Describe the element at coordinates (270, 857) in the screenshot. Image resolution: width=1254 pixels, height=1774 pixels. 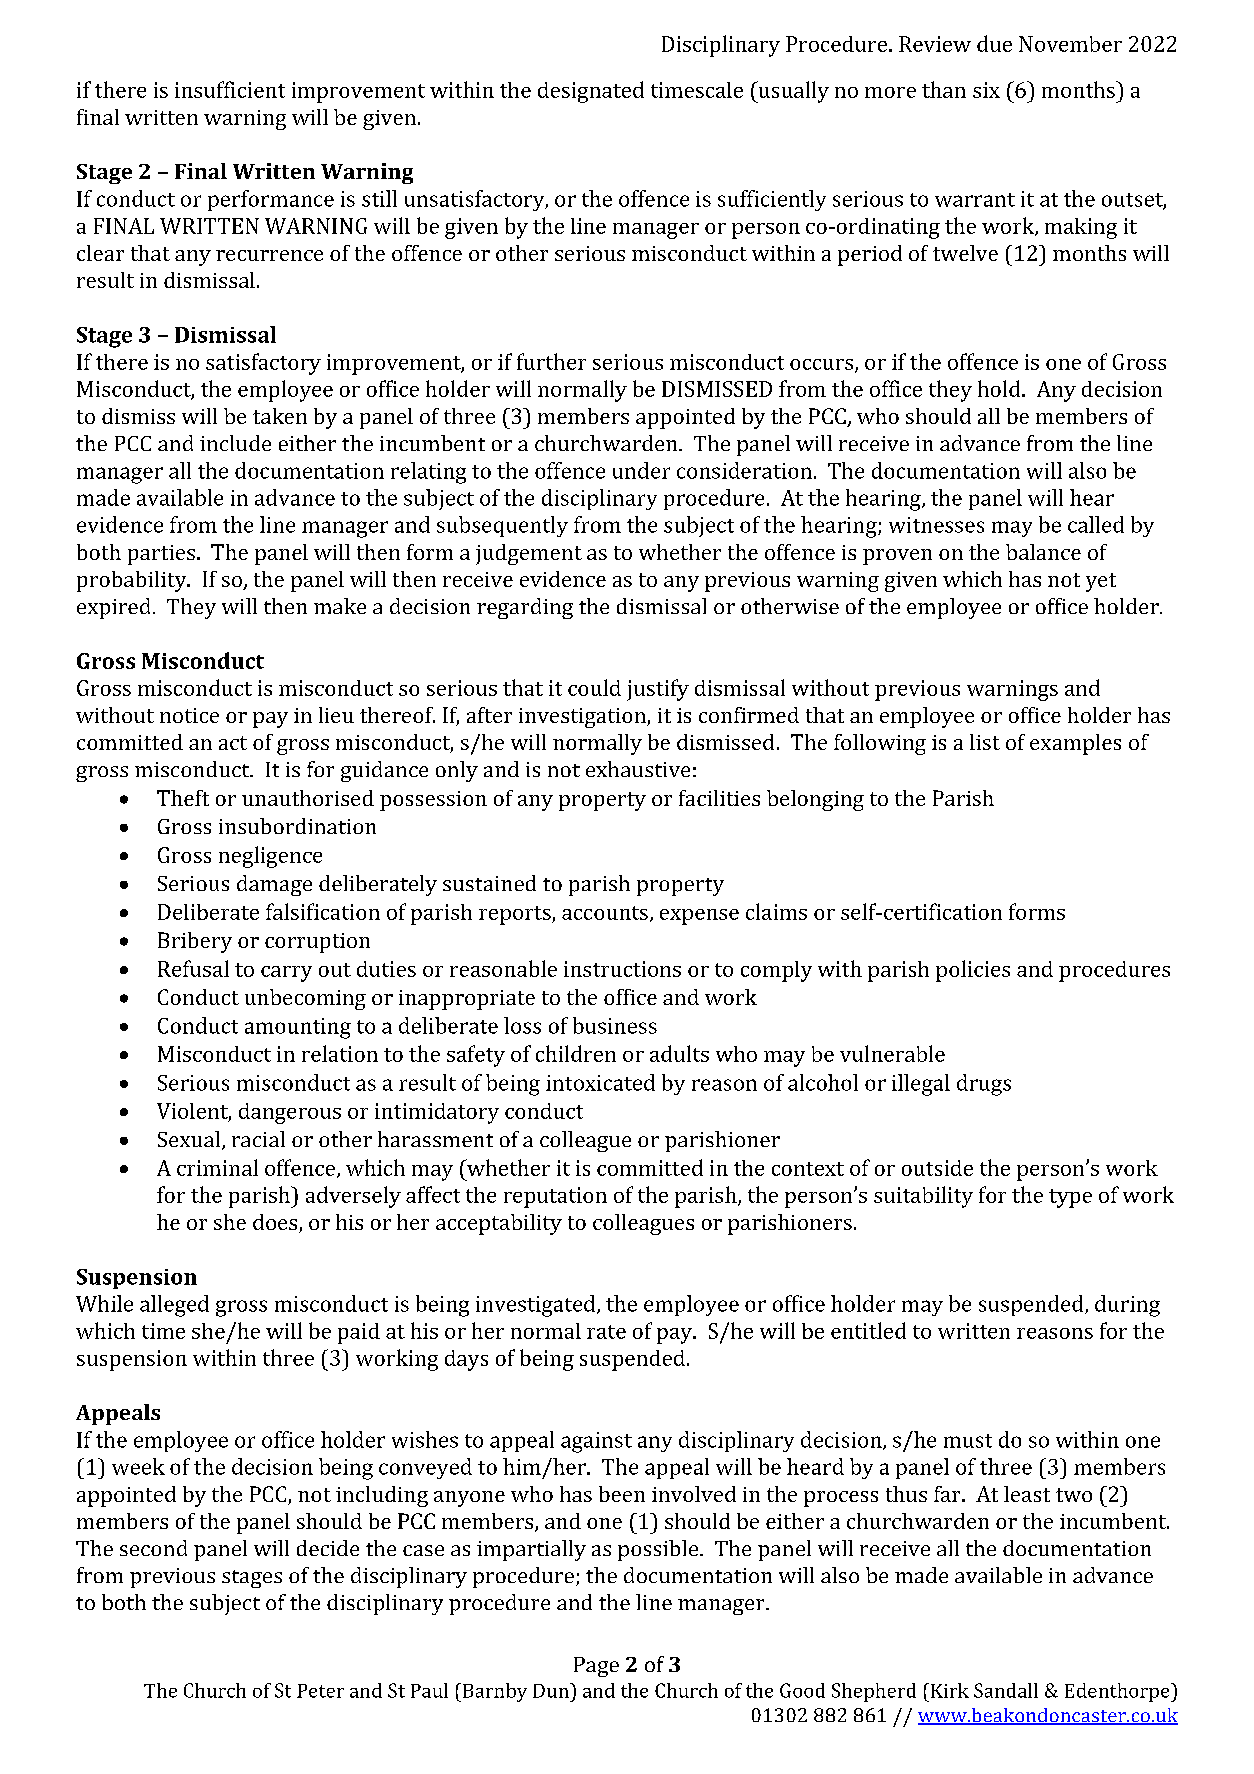
I see `negligence` at that location.
